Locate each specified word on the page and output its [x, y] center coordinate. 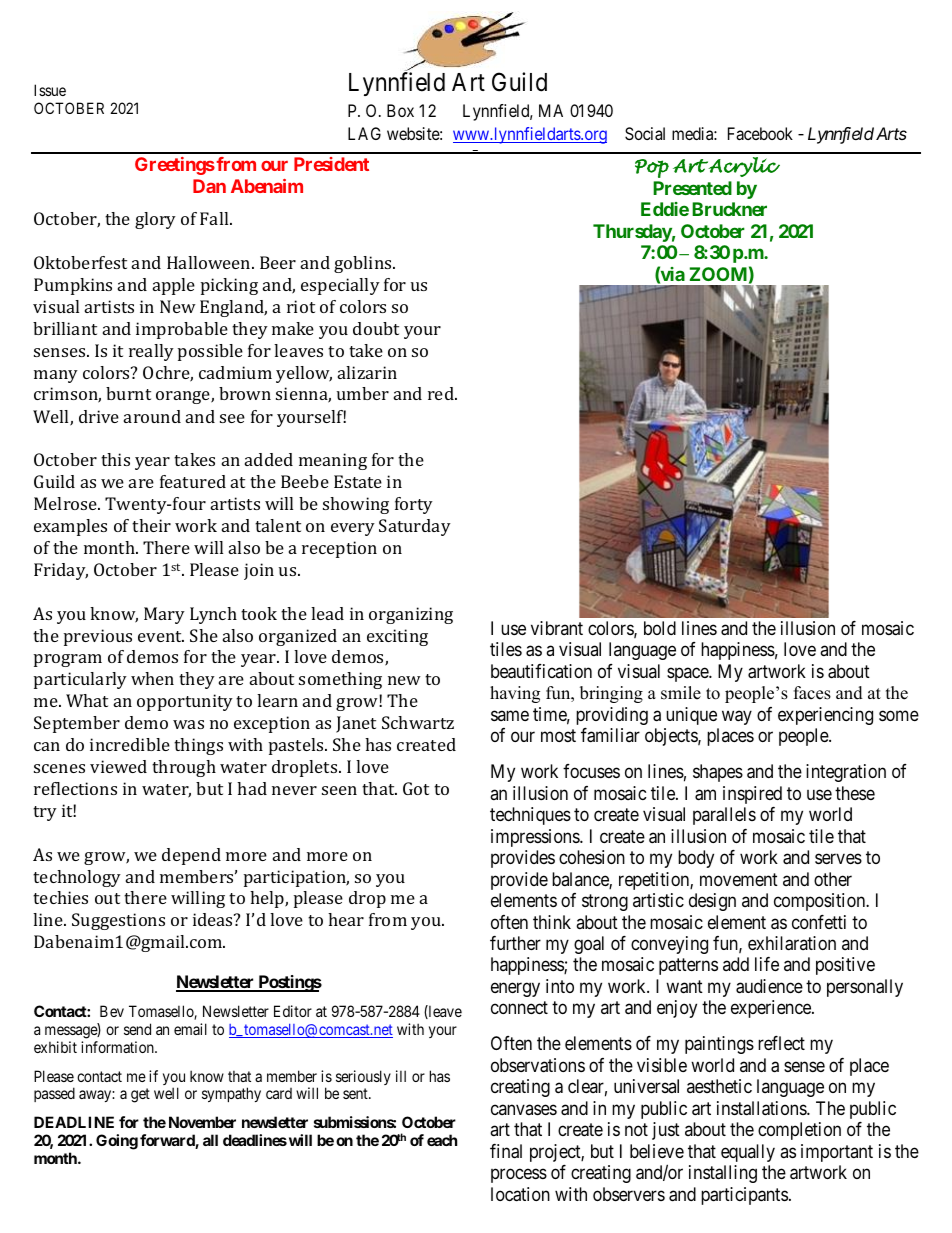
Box [400, 110]
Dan [209, 186]
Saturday [415, 527]
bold [660, 628]
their [151, 525]
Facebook [760, 133]
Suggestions [118, 921]
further [515, 943]
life [767, 964]
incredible [130, 744]
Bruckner [729, 209]
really [151, 352]
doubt [376, 328]
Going [117, 1142]
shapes [718, 773]
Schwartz [418, 722]
